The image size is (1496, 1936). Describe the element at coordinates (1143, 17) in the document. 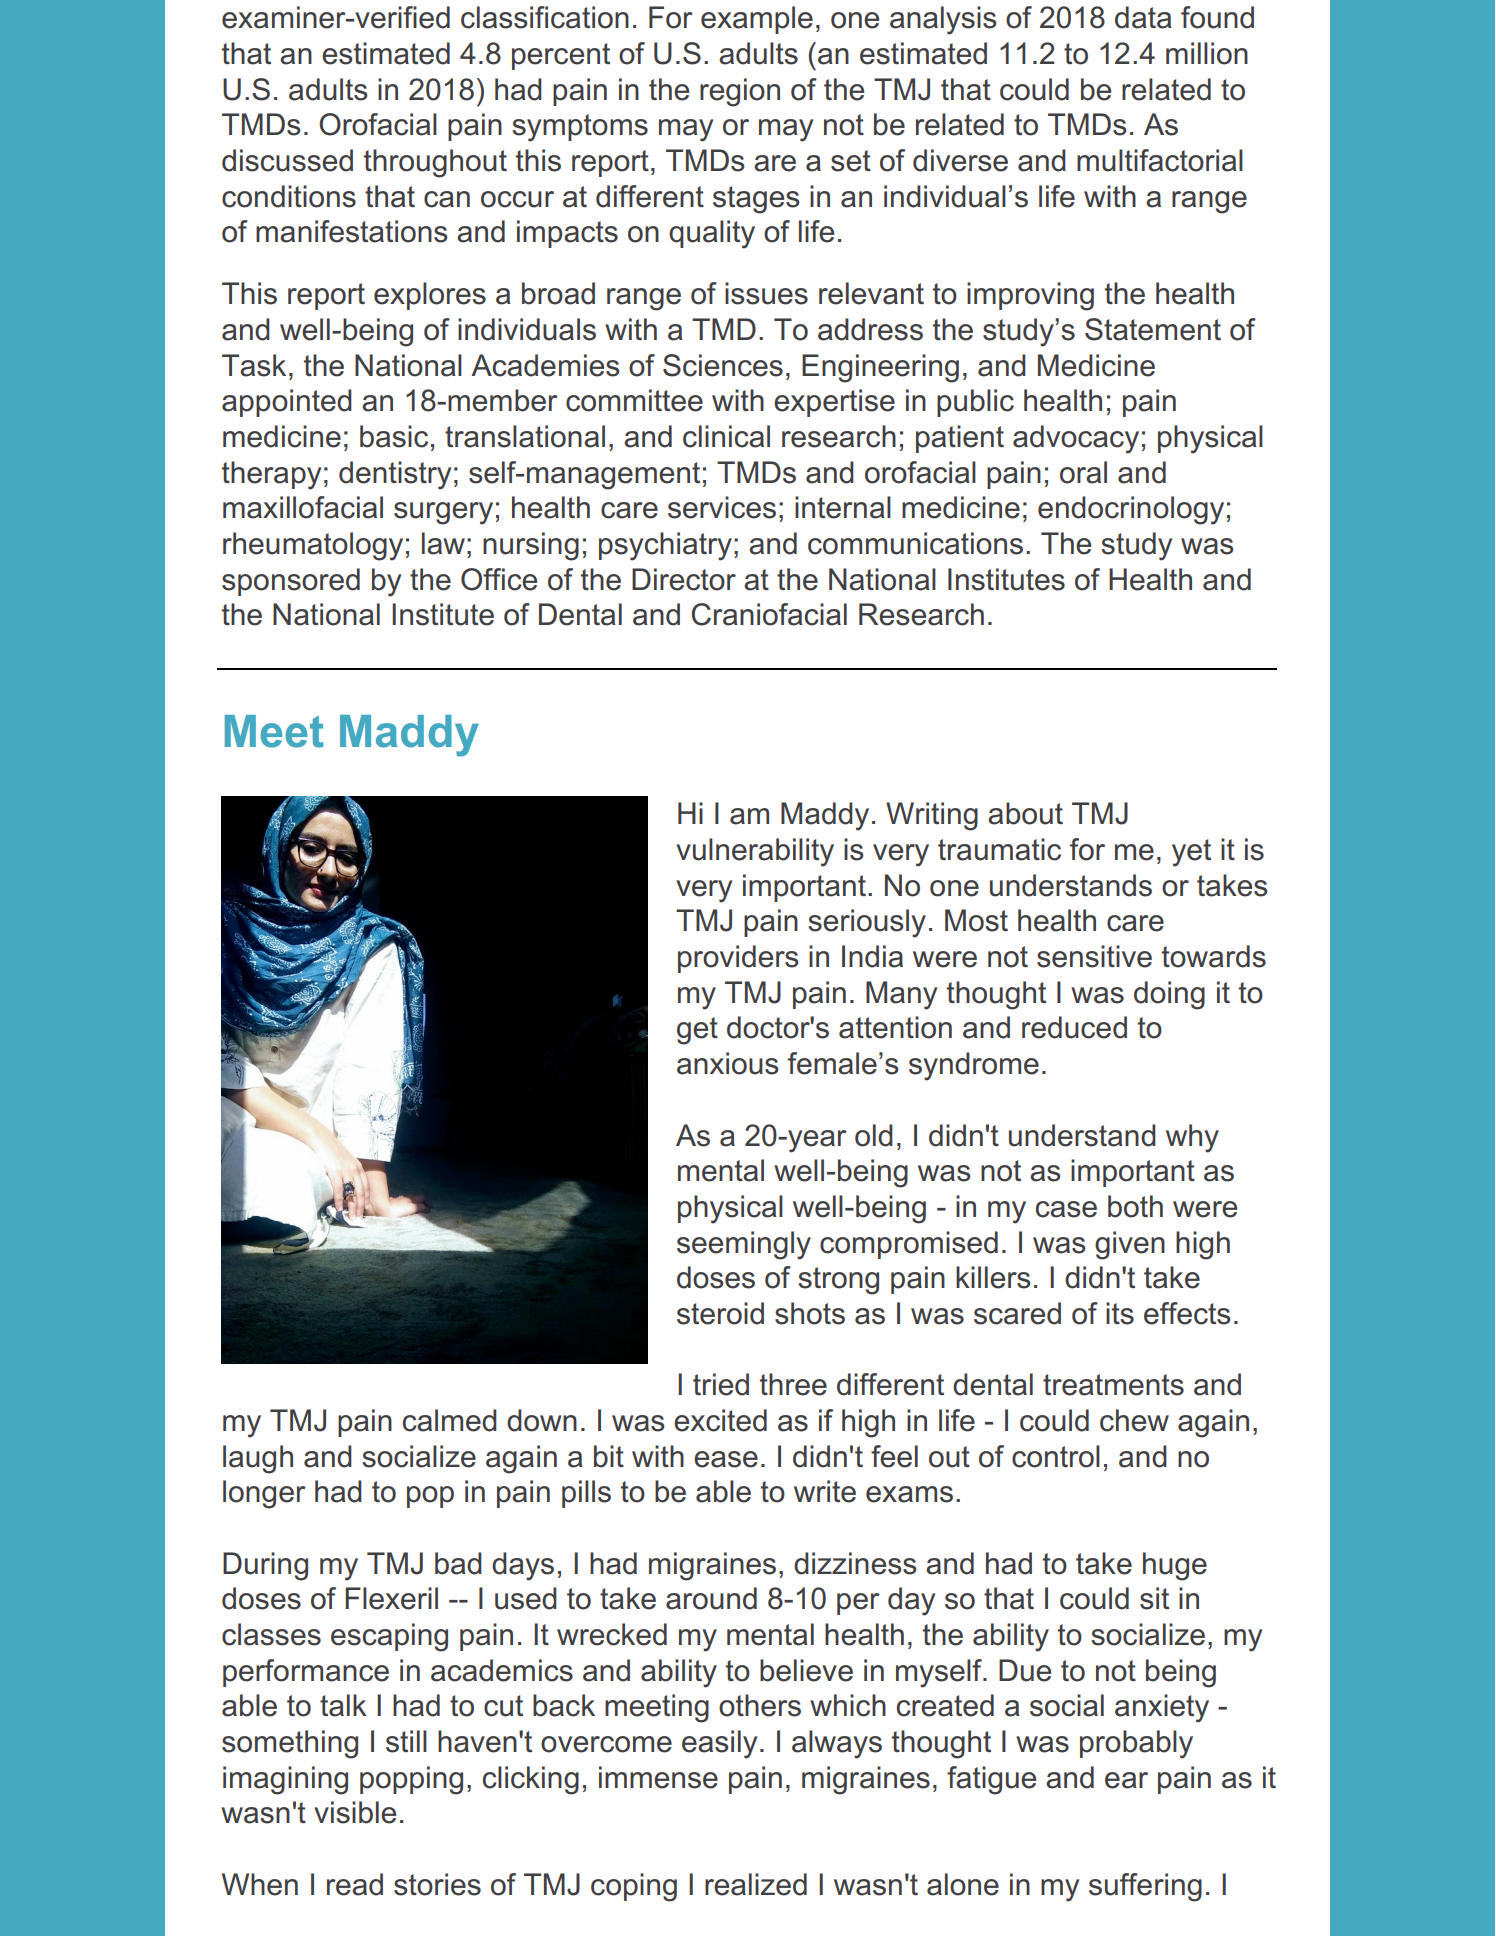

I see `data` at that location.
